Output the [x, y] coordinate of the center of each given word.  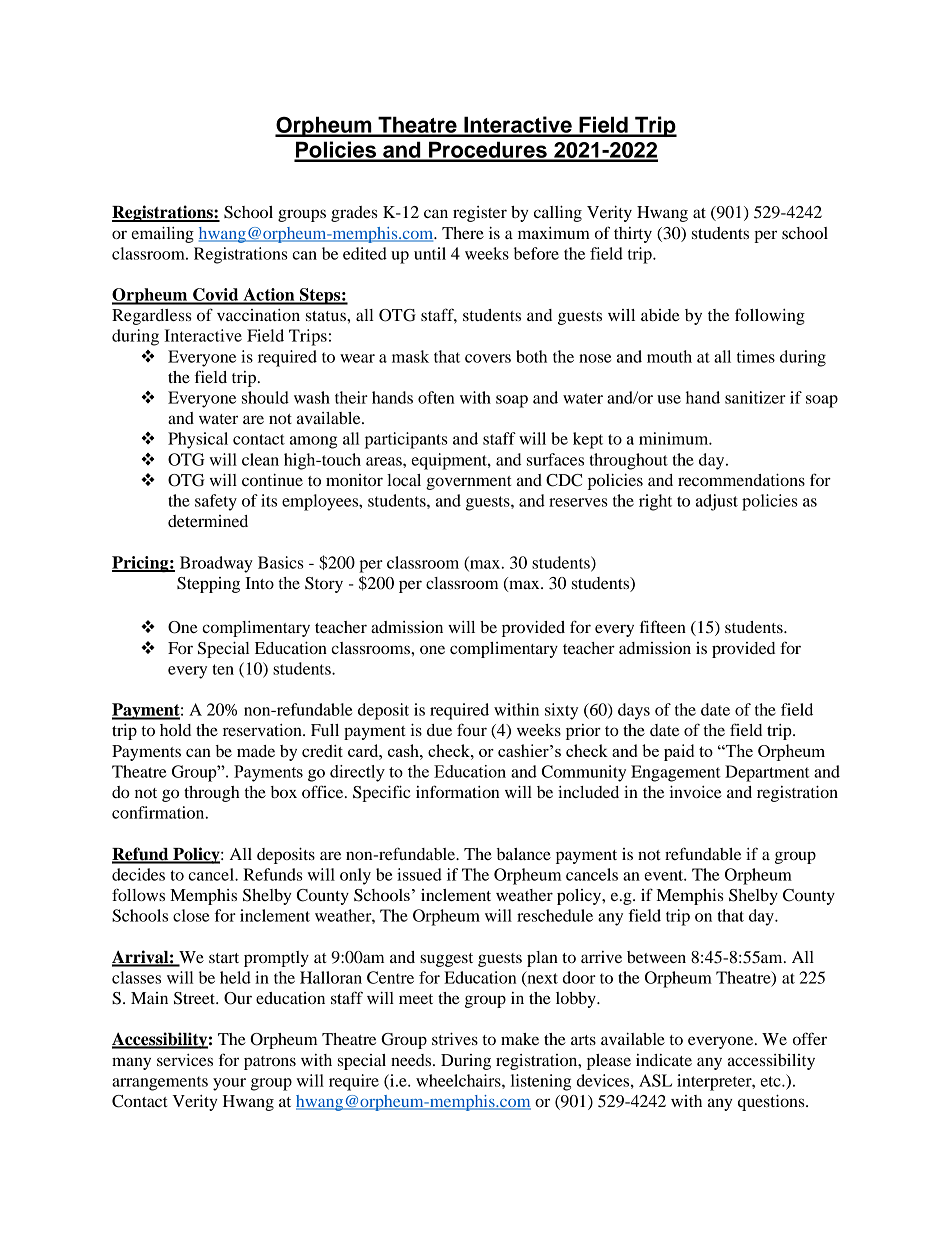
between [656, 957]
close [191, 915]
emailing [162, 235]
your [229, 1084]
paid [679, 752]
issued [419, 874]
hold [175, 730]
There [463, 233]
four [472, 729]
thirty [633, 235]
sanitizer [755, 397]
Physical [198, 440]
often [436, 397]
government [469, 483]
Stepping [208, 585]
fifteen [663, 626]
